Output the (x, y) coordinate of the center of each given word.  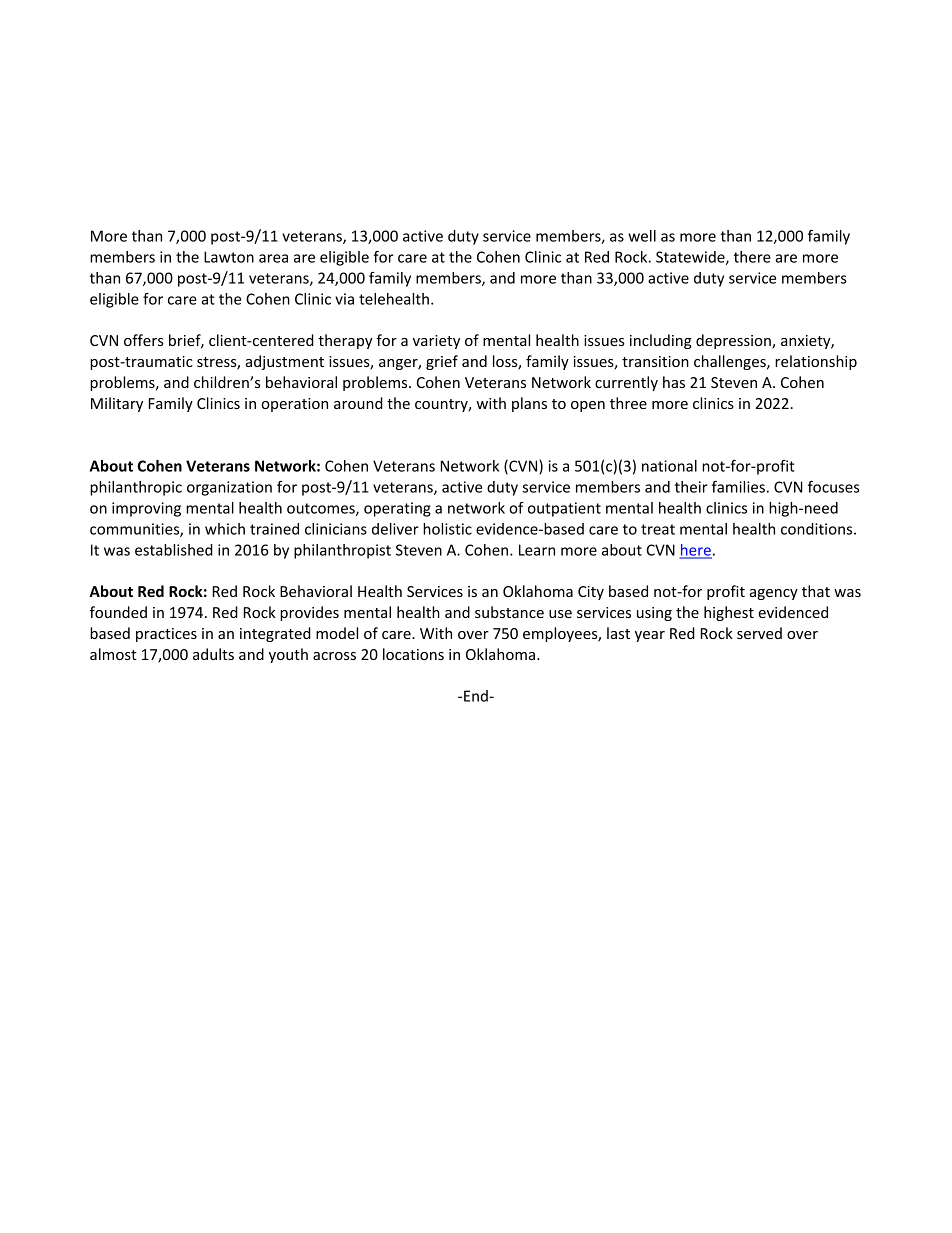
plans (529, 404)
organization (229, 488)
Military (117, 404)
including (661, 341)
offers (144, 340)
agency (774, 594)
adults (213, 654)
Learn (537, 550)
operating (397, 509)
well (642, 236)
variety (436, 342)
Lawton (229, 257)
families (738, 487)
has (674, 382)
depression (734, 341)
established (174, 550)
